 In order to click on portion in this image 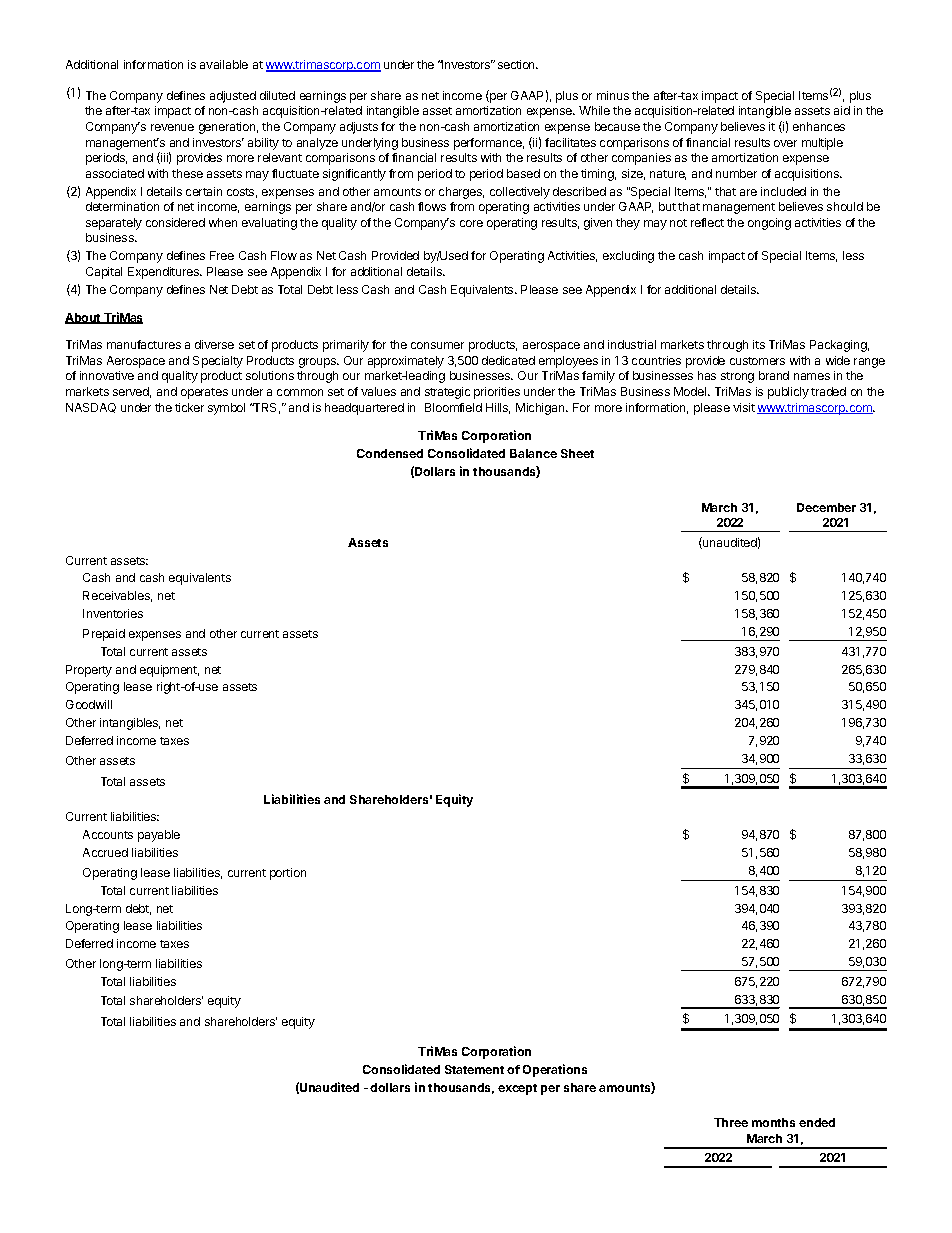, I will do `click(288, 874)`.
